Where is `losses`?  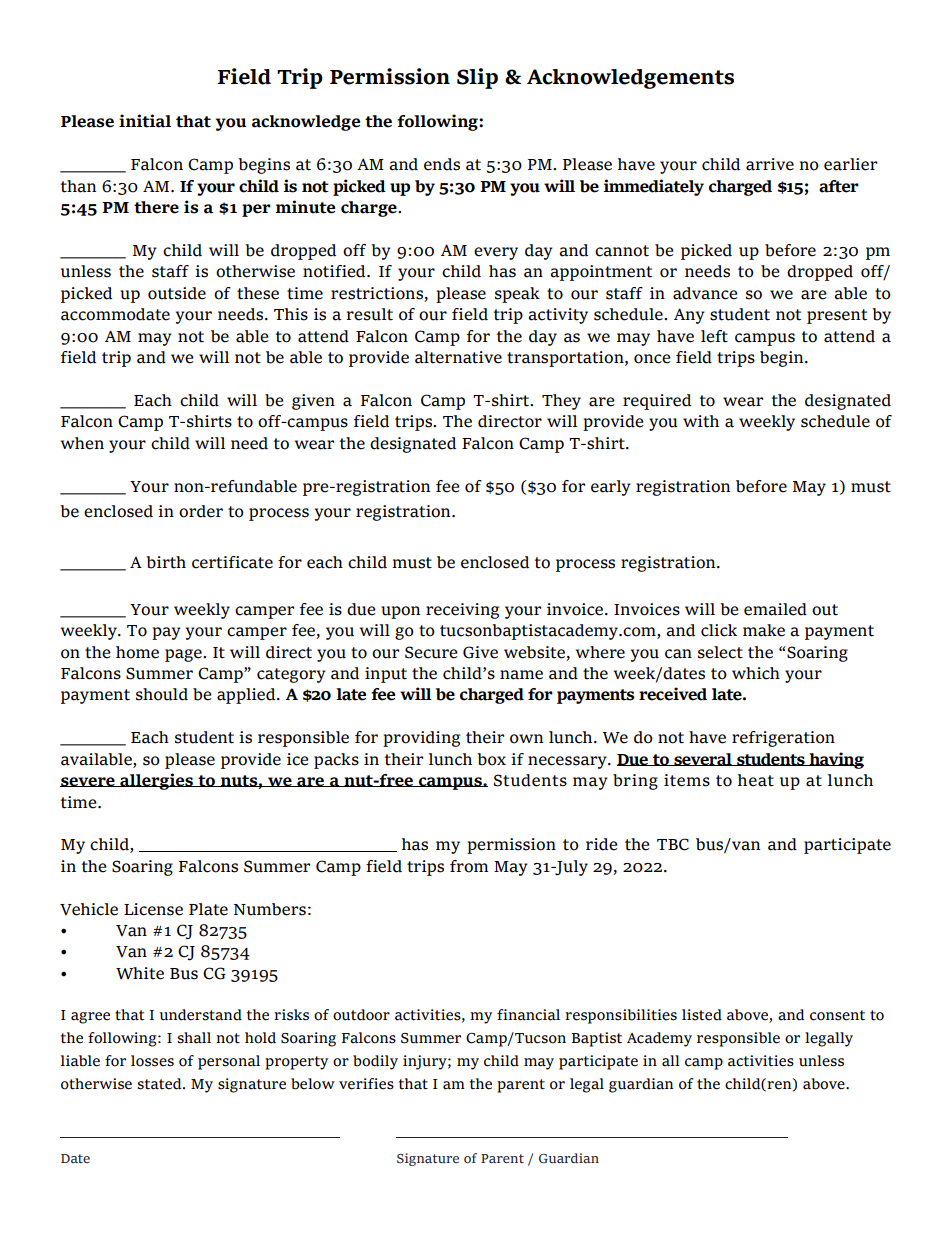 losses is located at coordinates (152, 1061).
